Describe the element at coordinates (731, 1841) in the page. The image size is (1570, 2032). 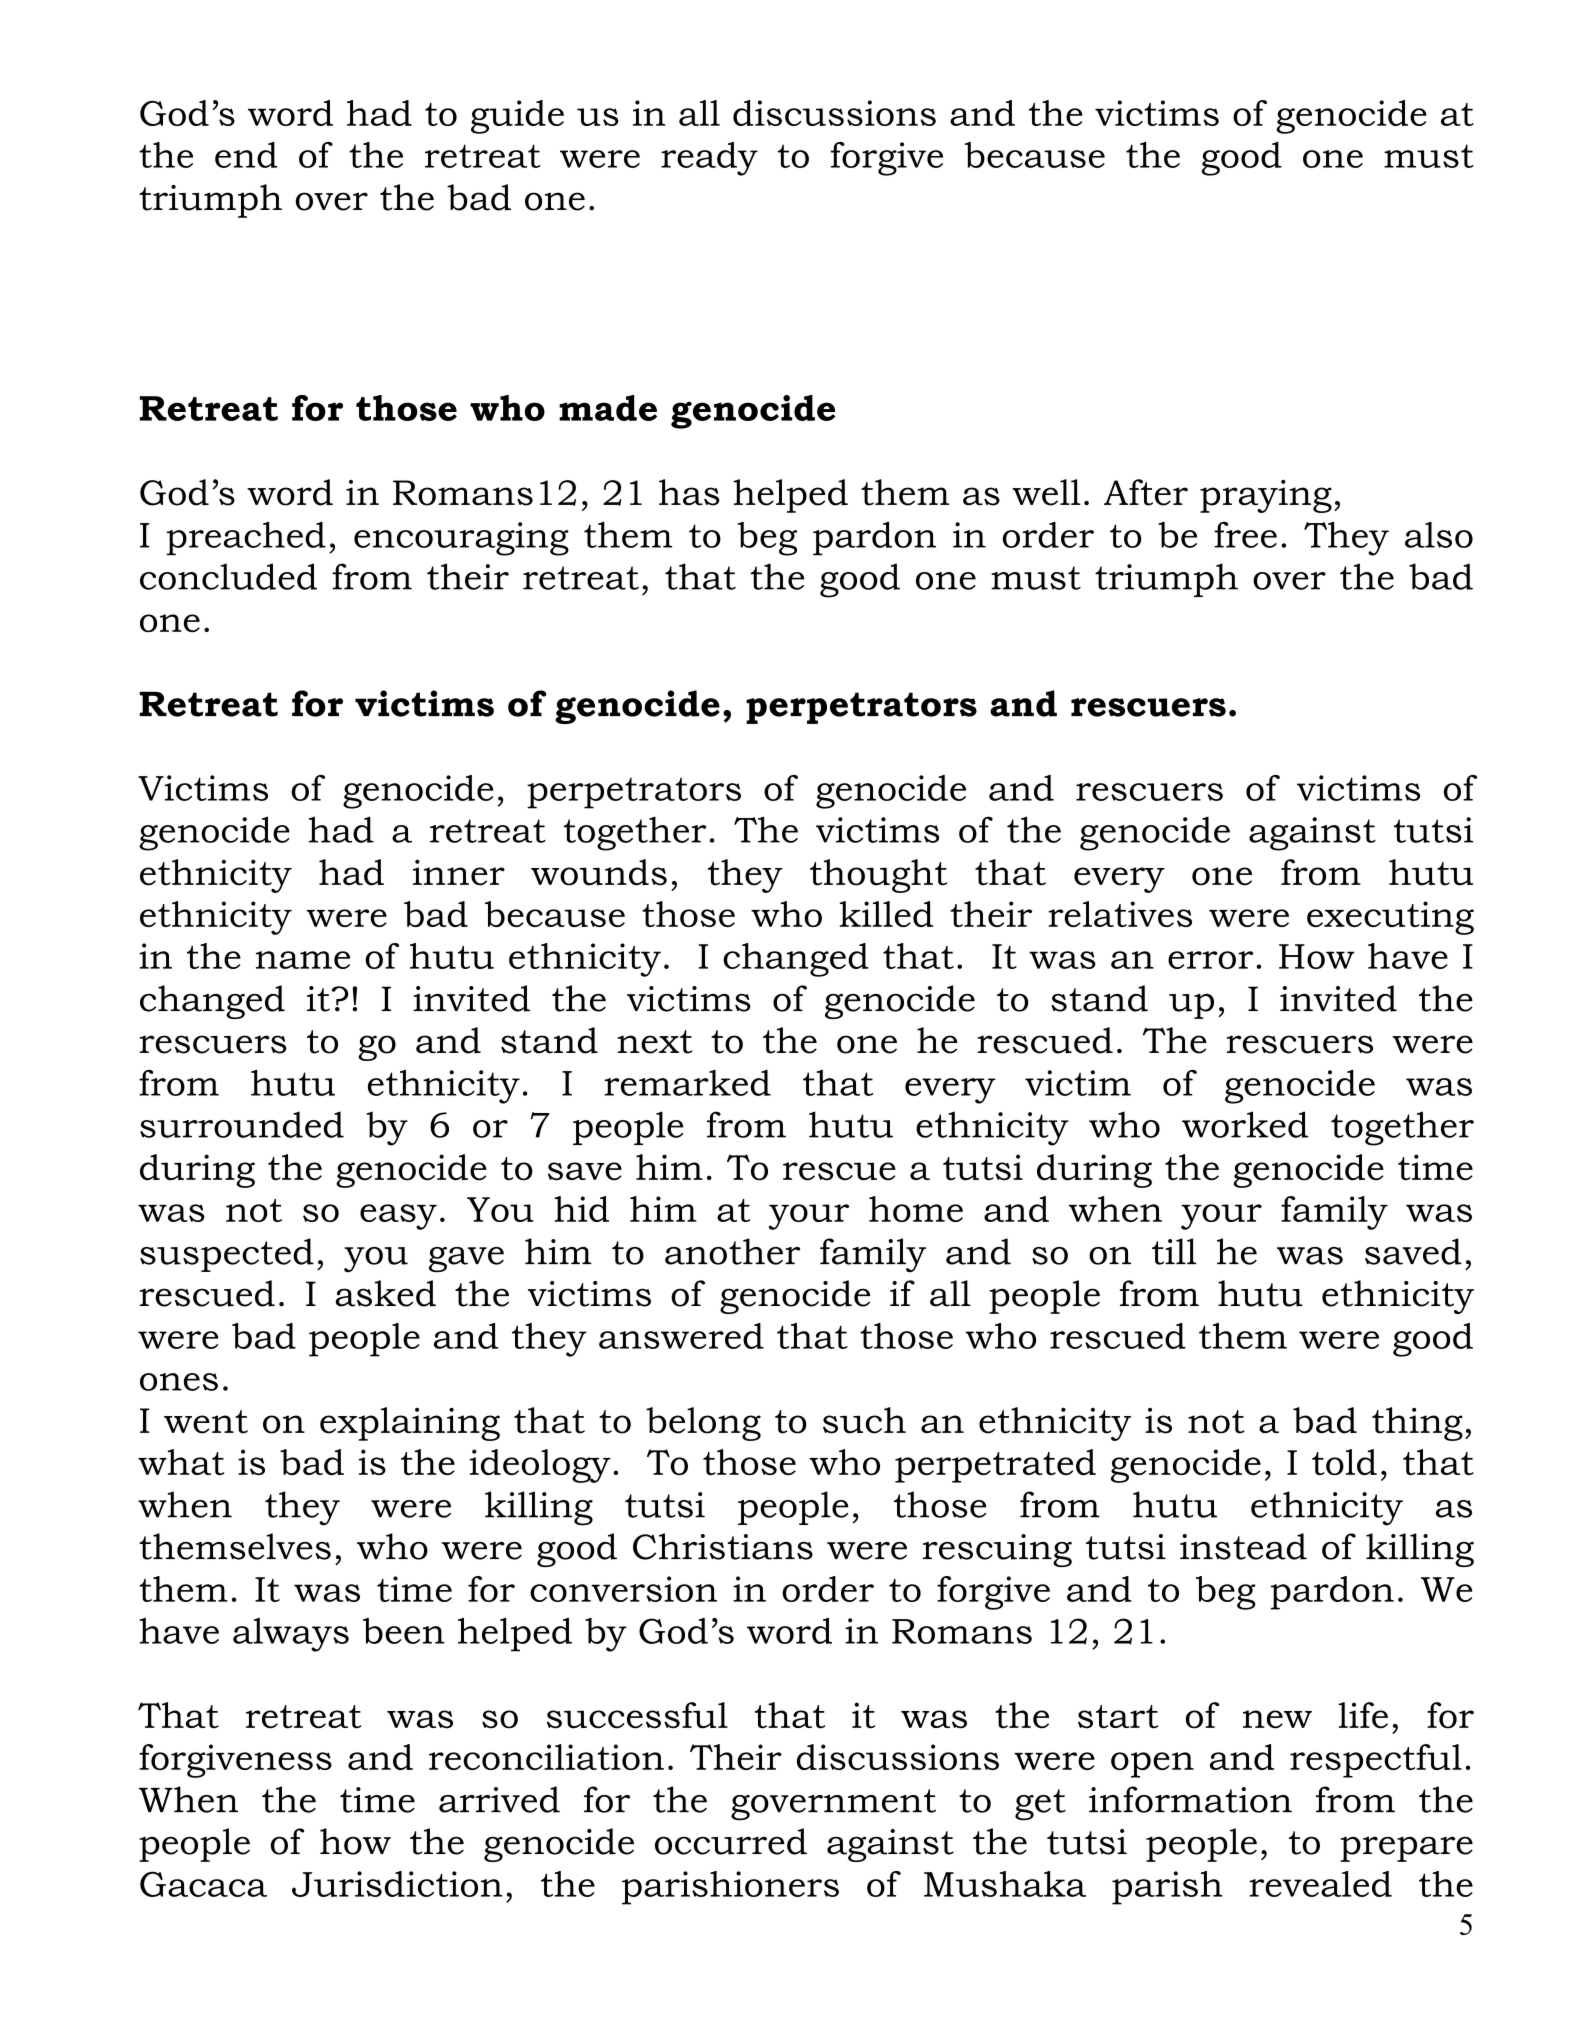
I see `occurred` at that location.
